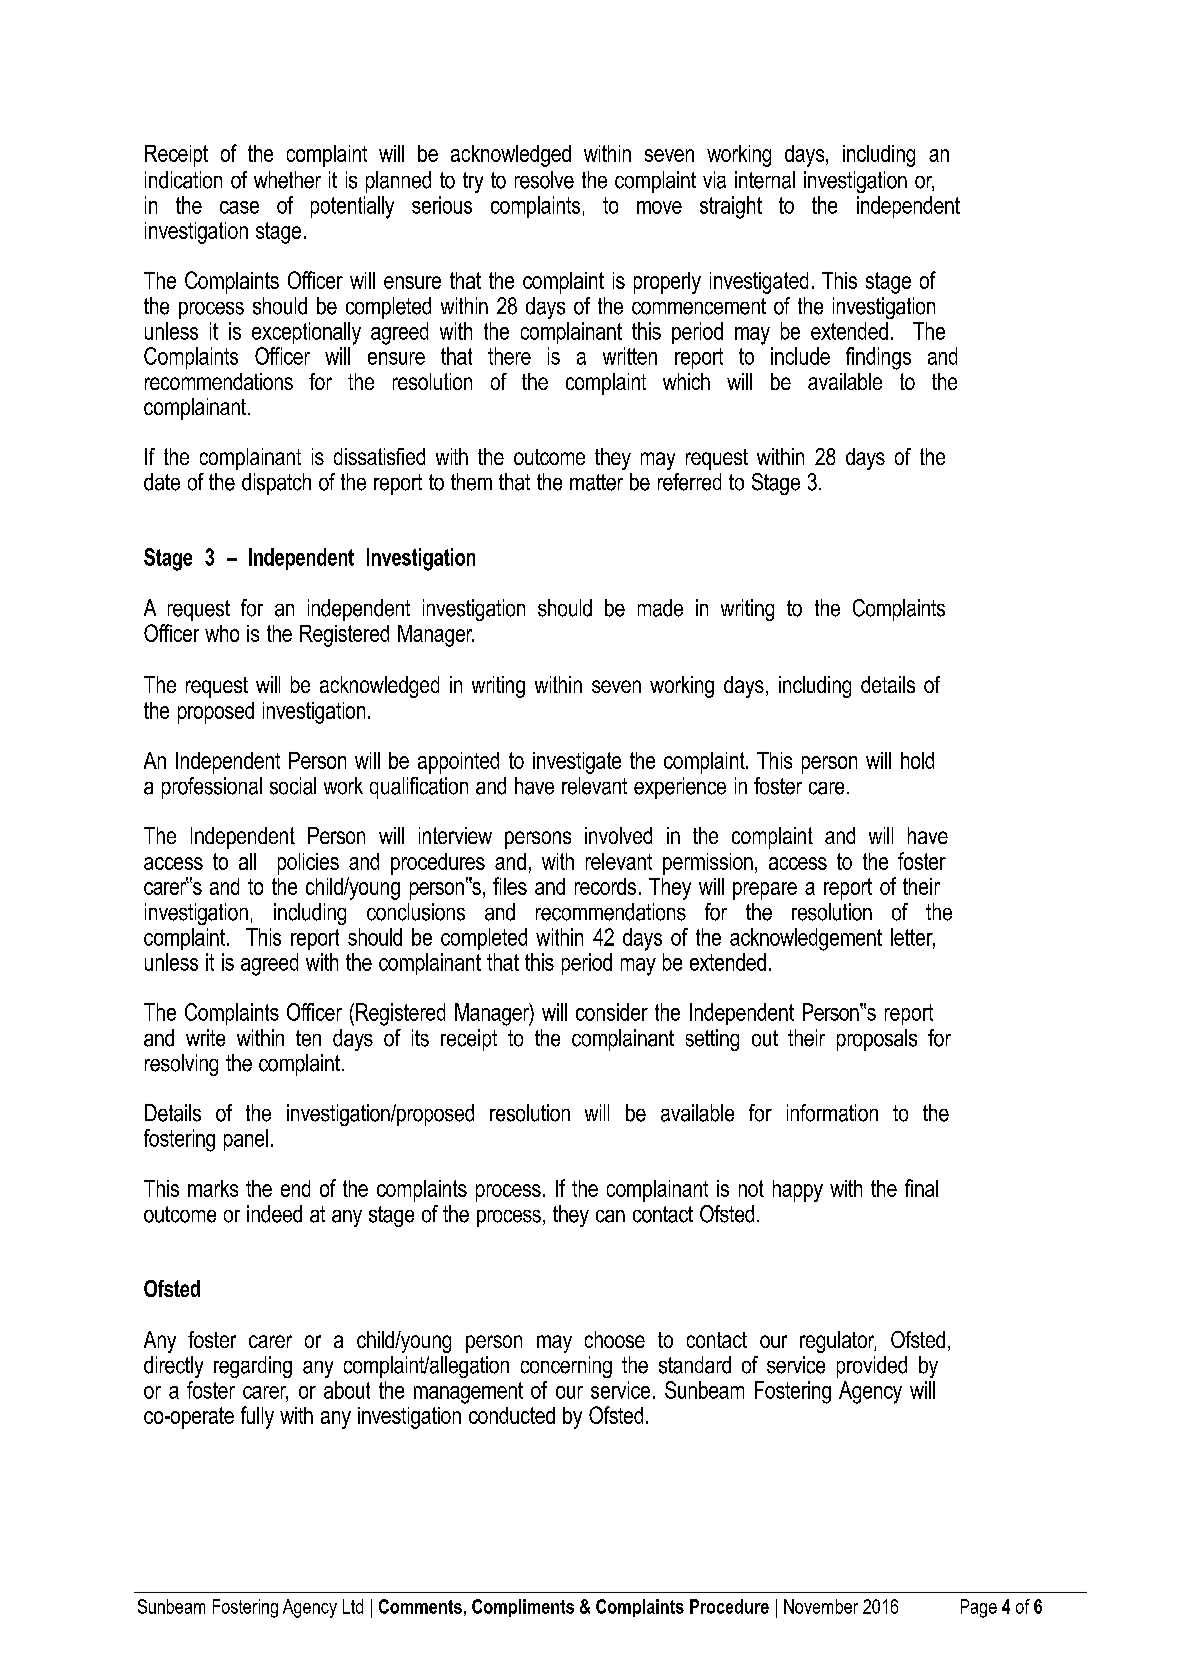  I want to click on referred, so click(689, 482).
